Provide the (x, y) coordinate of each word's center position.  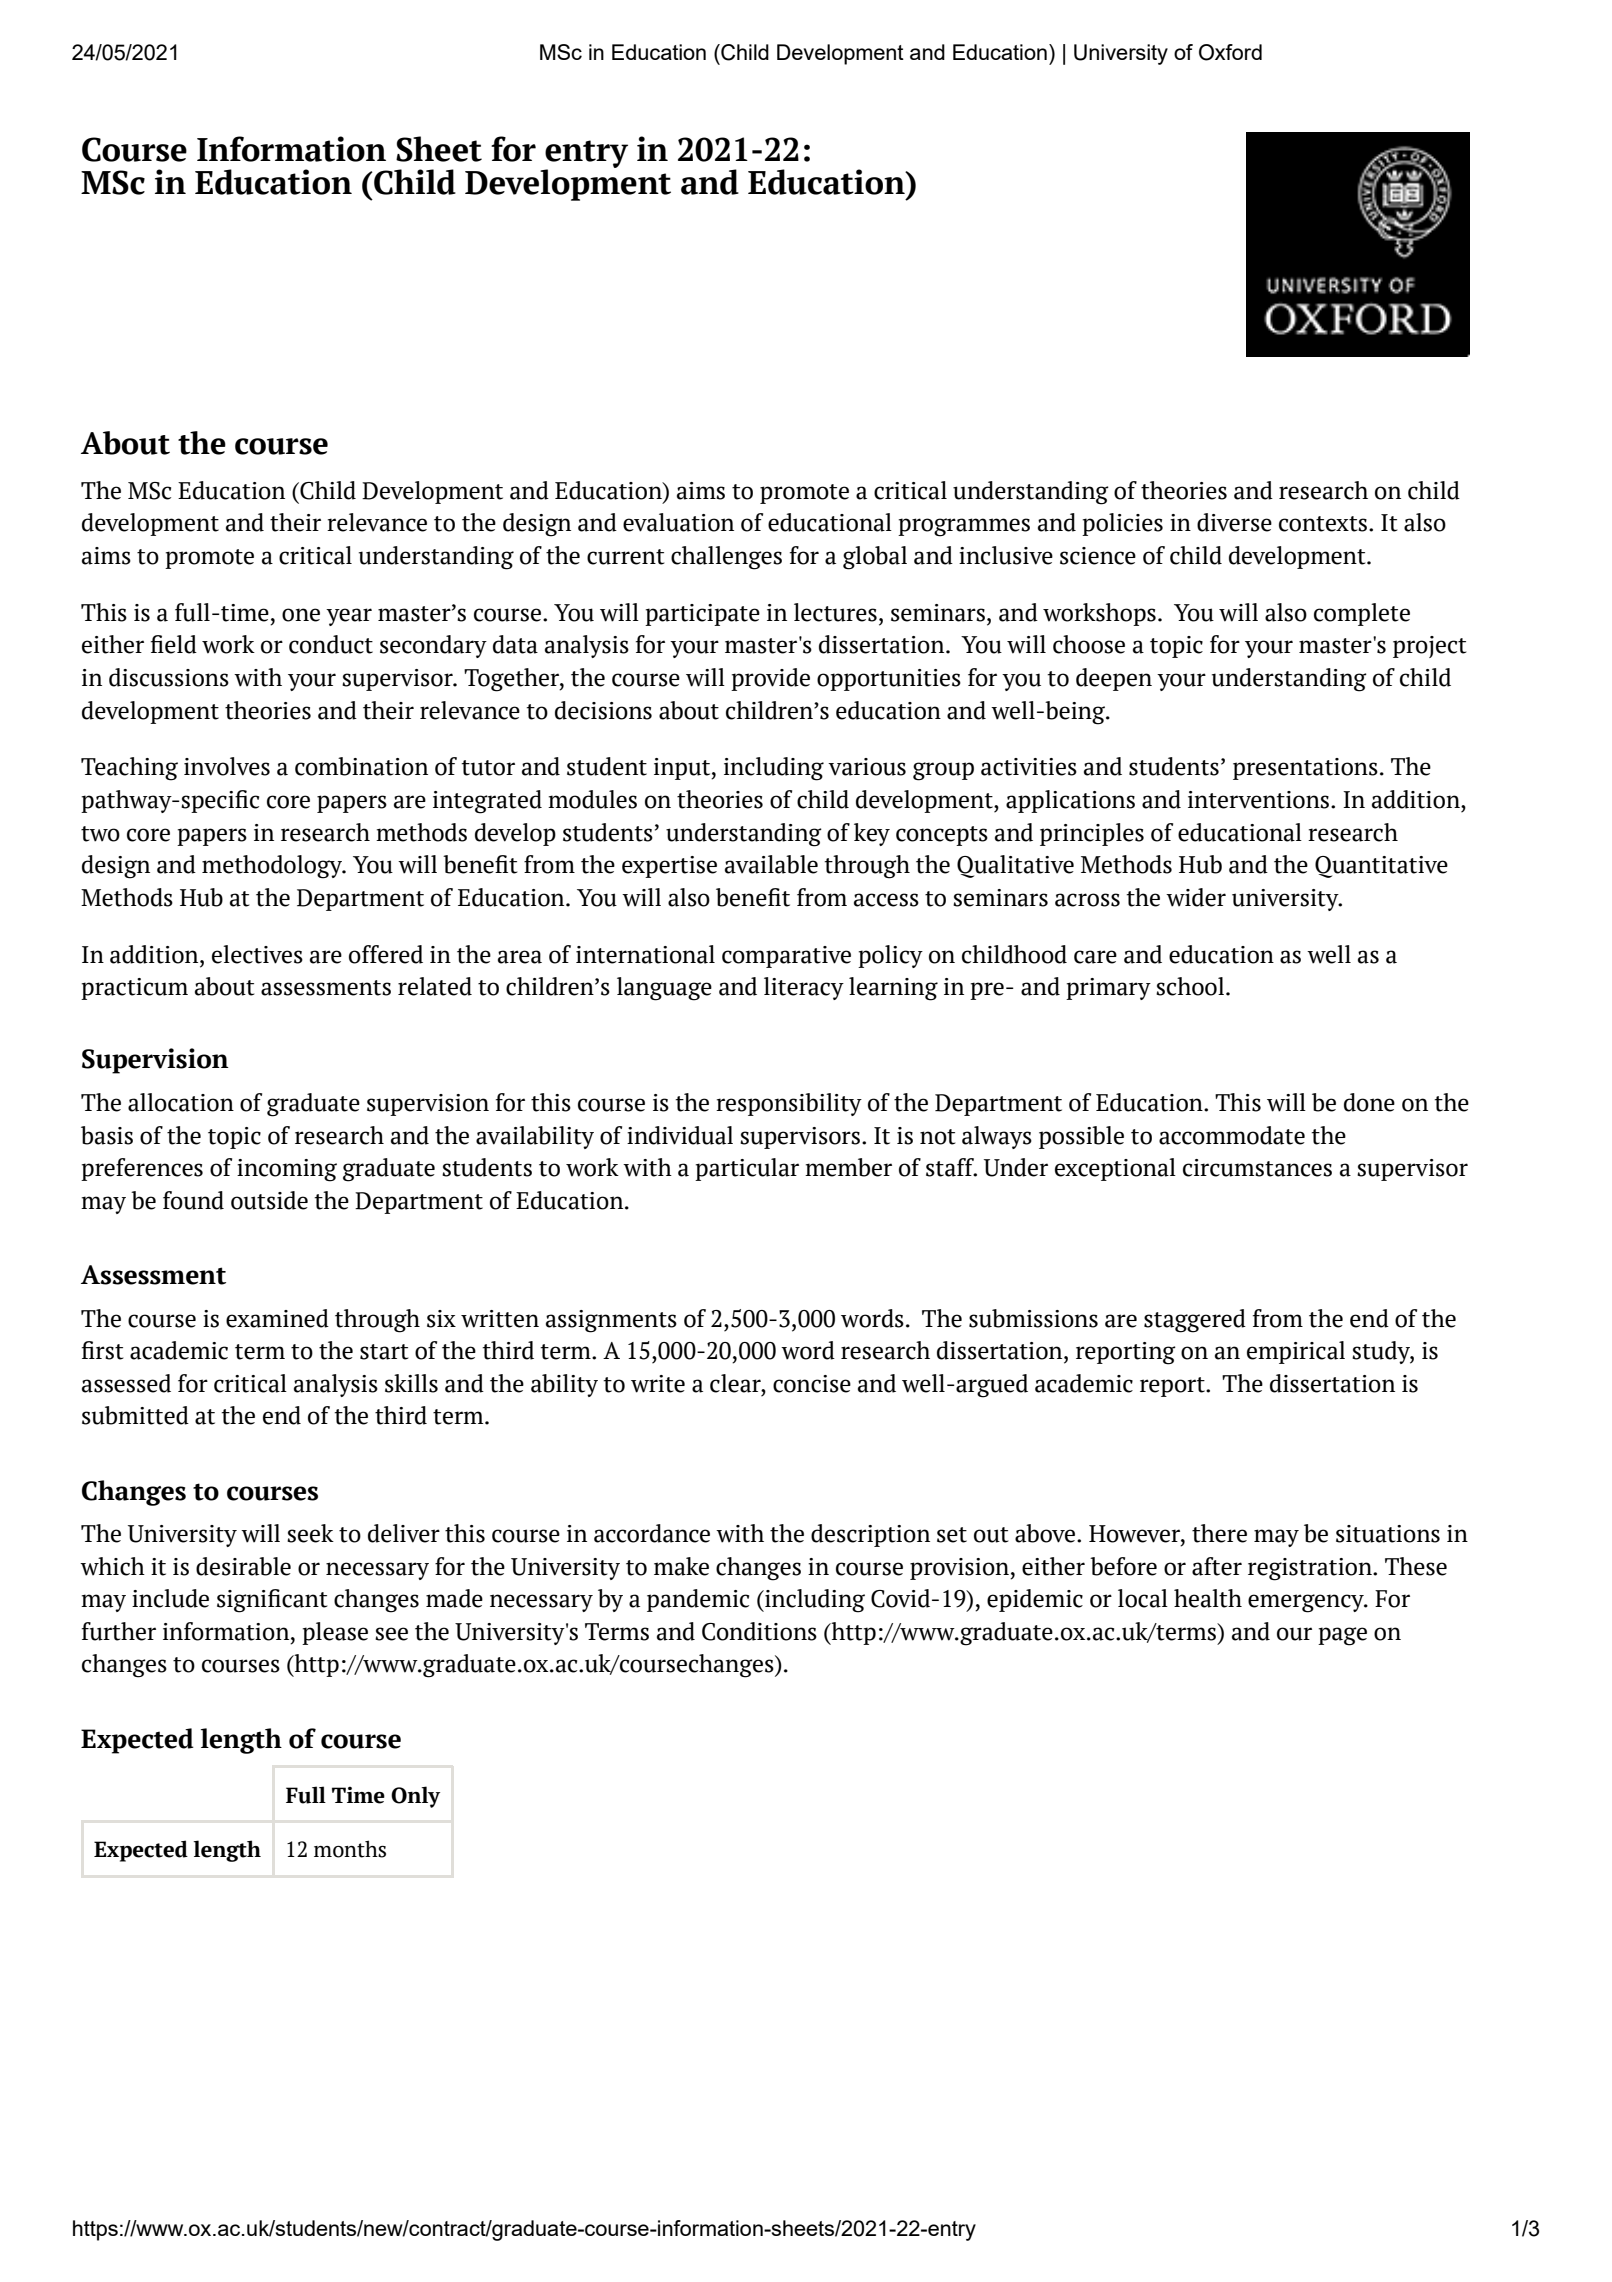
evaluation (678, 522)
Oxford (1230, 52)
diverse (1234, 522)
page (1342, 1636)
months (350, 1849)
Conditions (759, 1631)
